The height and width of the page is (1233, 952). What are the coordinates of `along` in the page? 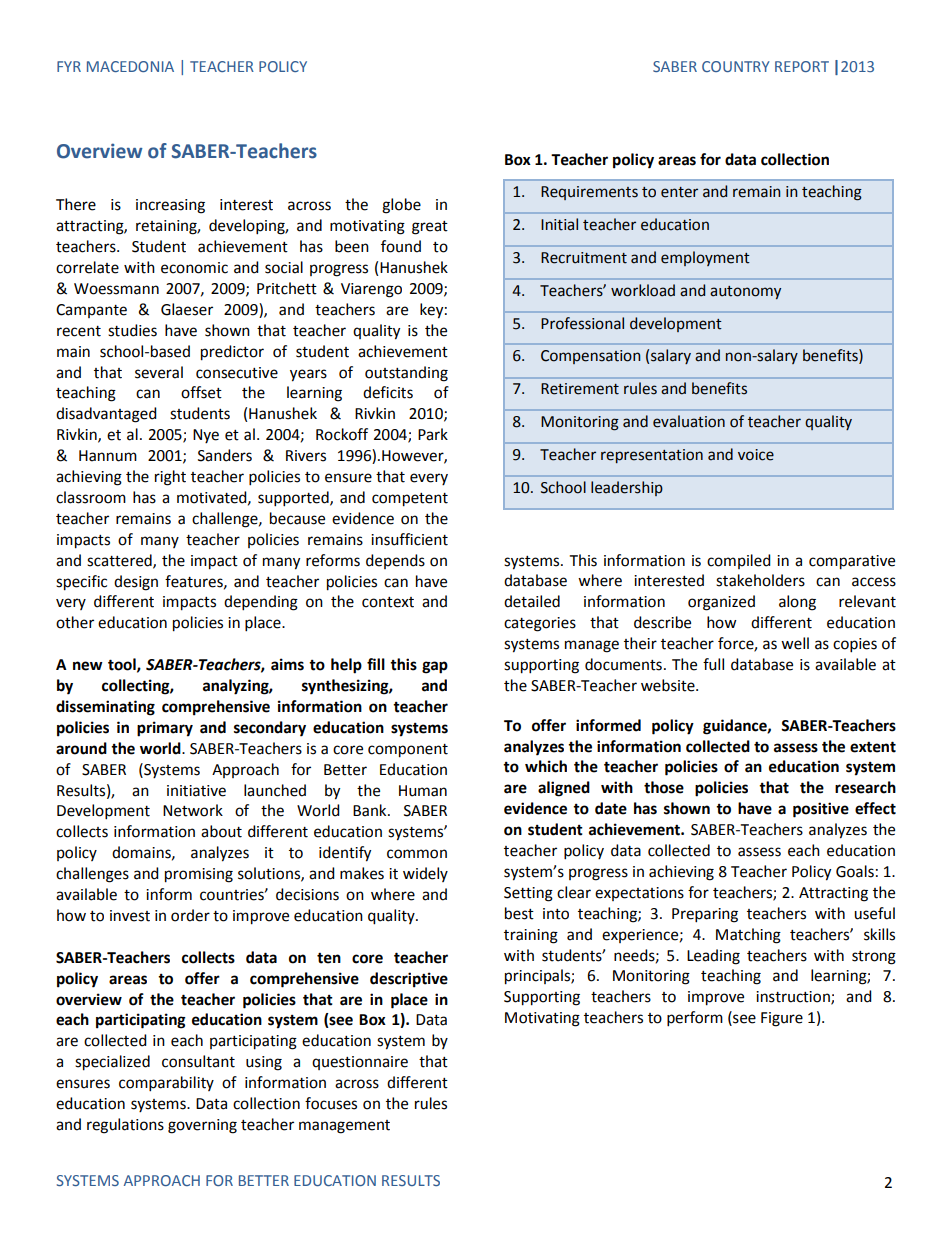 It's located at (797, 603).
